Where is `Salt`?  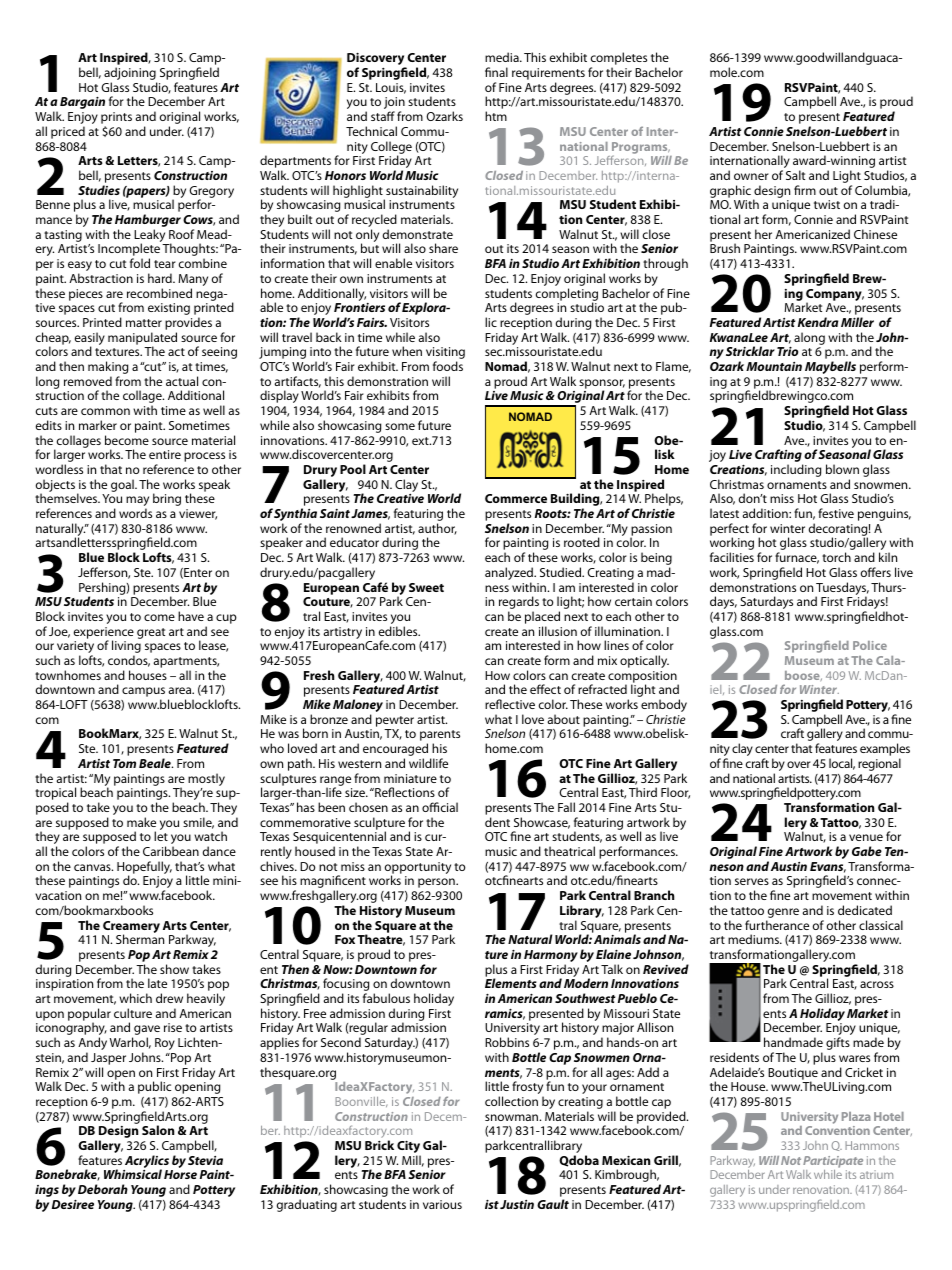 Salt is located at coordinates (795, 175).
